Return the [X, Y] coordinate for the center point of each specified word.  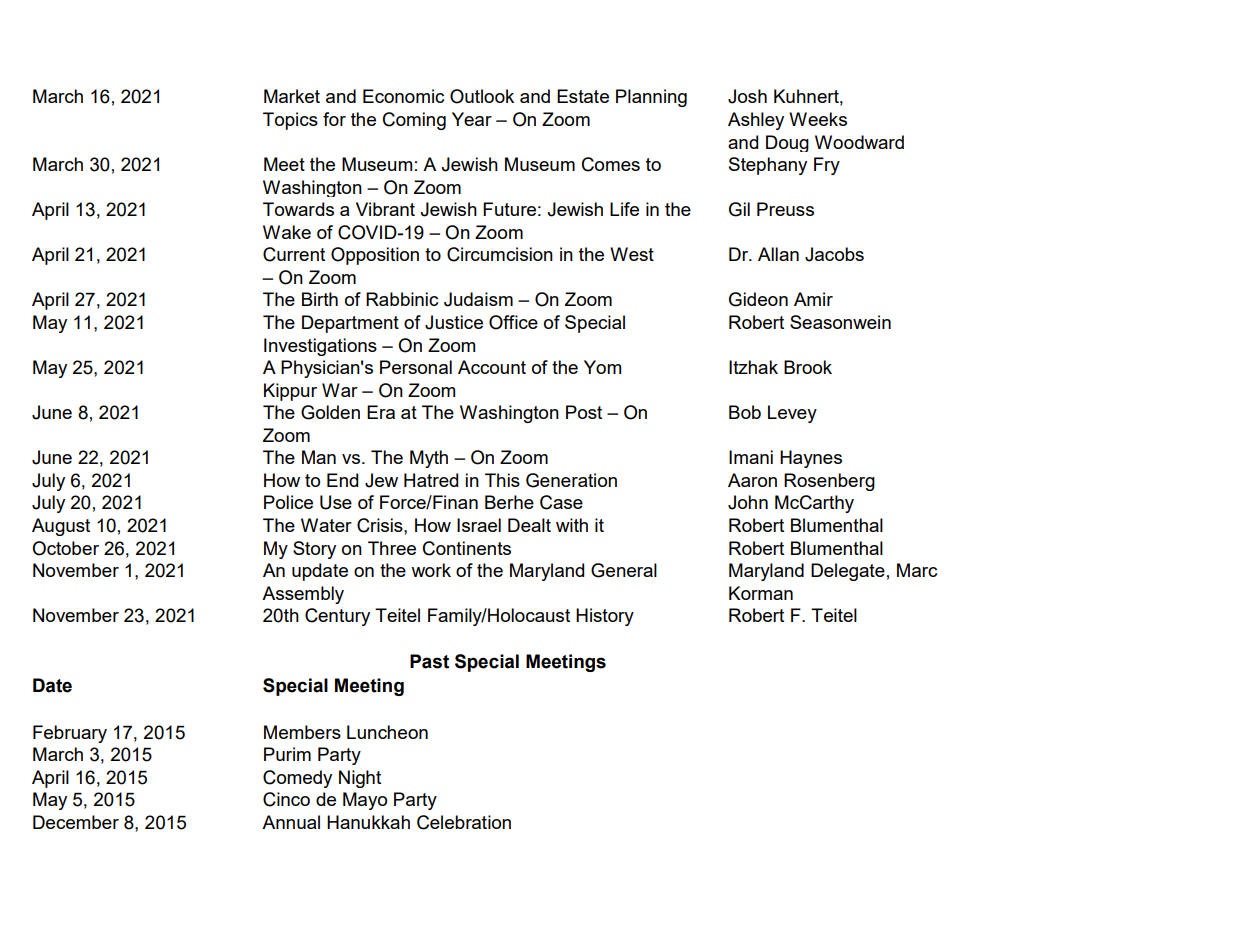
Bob [745, 412]
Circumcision [500, 254]
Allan [778, 254]
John [748, 502]
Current [294, 254]
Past [429, 661]
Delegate [848, 572]
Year [472, 119]
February [70, 734]
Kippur [290, 392]
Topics [290, 121]
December [76, 822]
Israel [479, 525]
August [61, 527]
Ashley [756, 121]
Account [492, 367]
